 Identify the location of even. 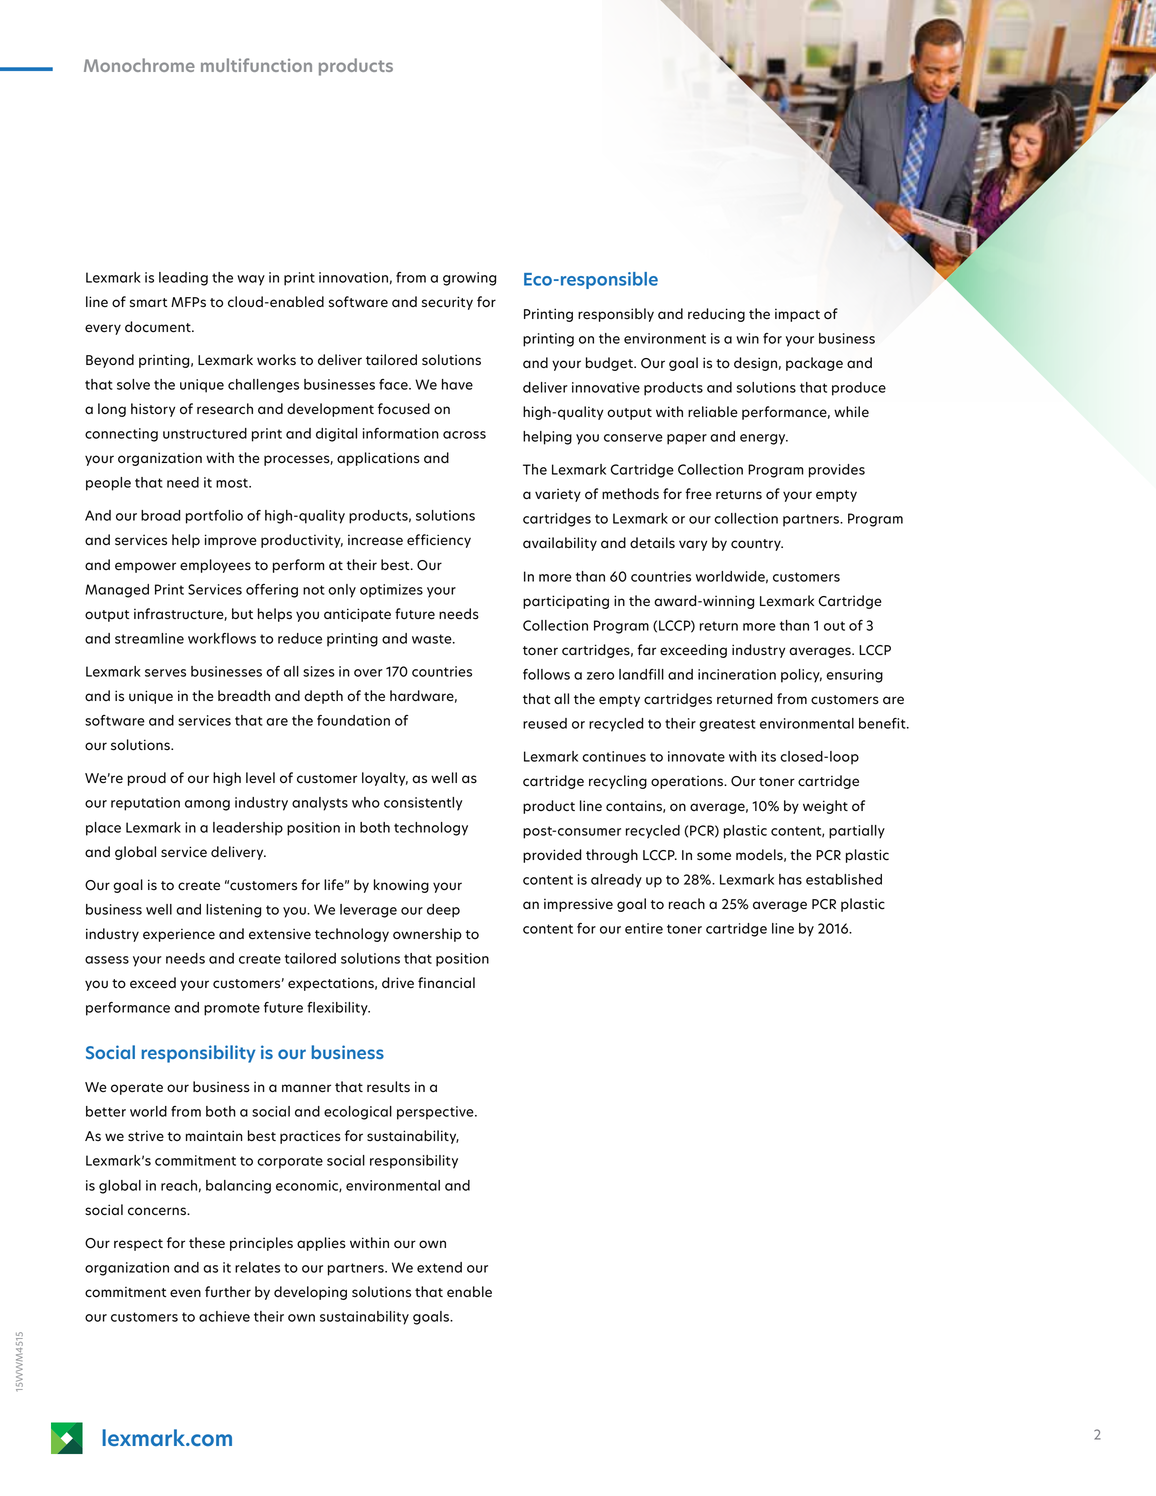
(185, 1293).
